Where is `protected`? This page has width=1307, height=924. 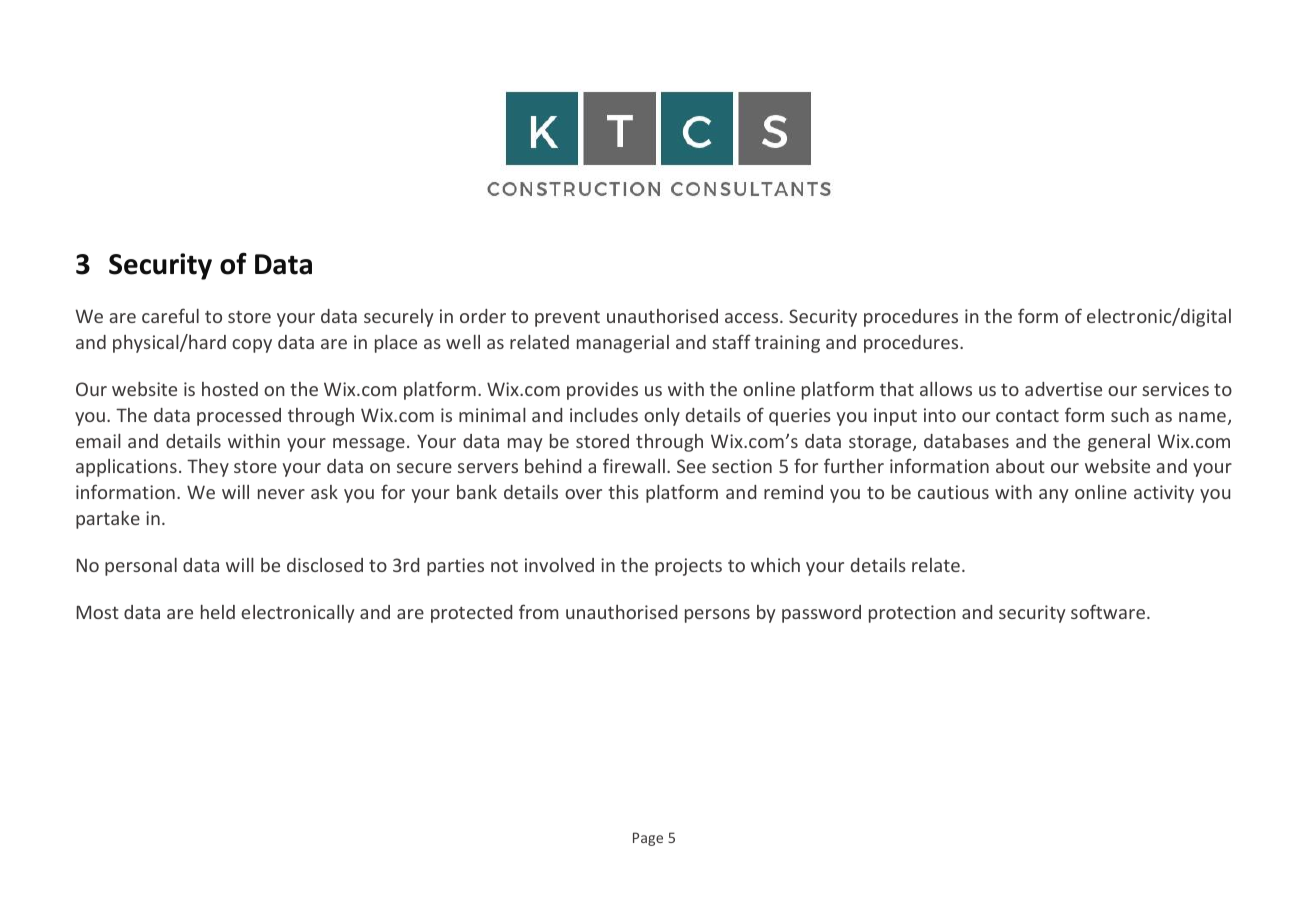 protected is located at coordinates (471, 614).
